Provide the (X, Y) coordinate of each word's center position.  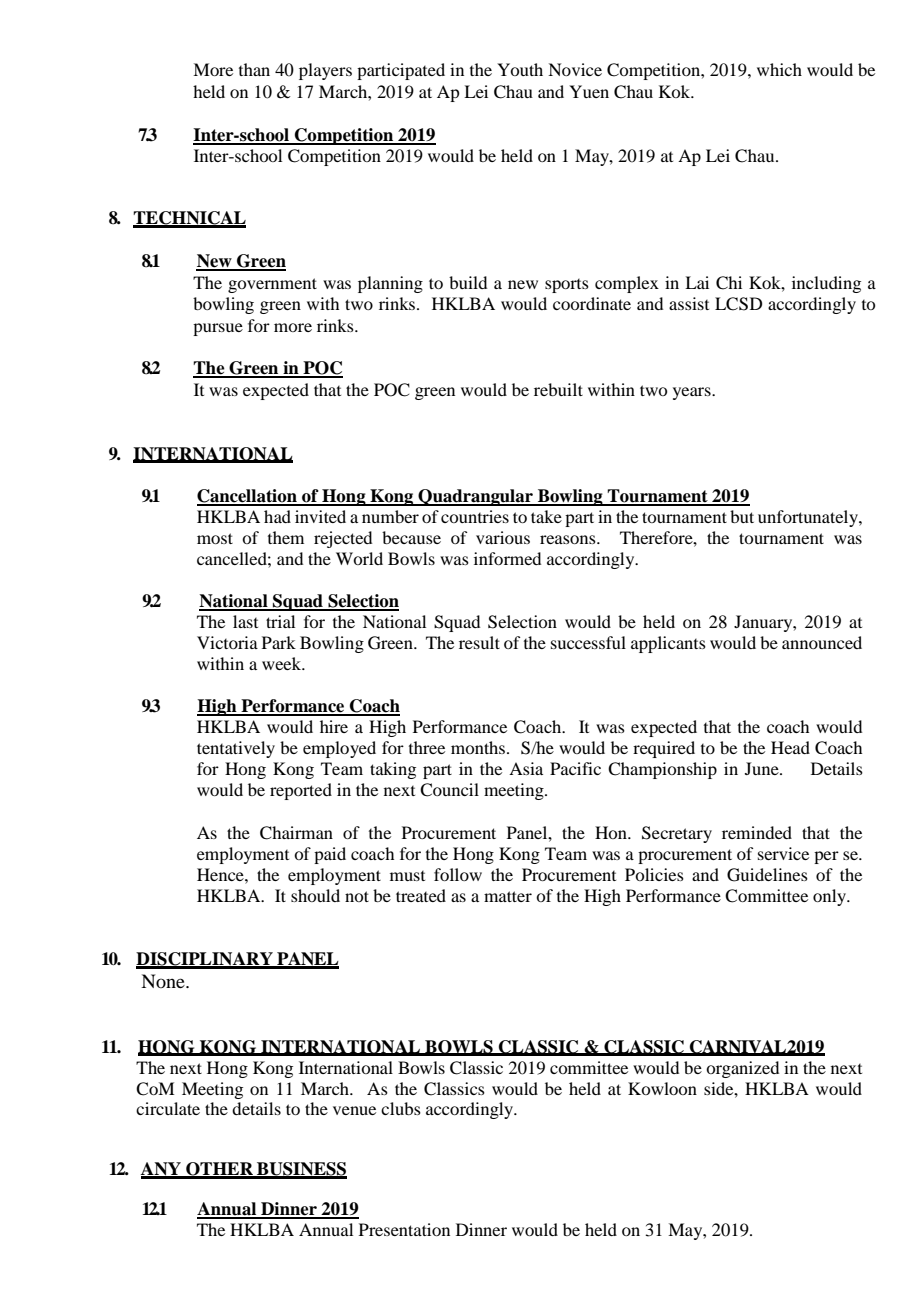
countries (475, 516)
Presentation (404, 1229)
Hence (221, 874)
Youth (520, 69)
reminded (757, 832)
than (254, 69)
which (779, 69)
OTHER (220, 1170)
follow (458, 874)
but (742, 516)
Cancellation (248, 497)
